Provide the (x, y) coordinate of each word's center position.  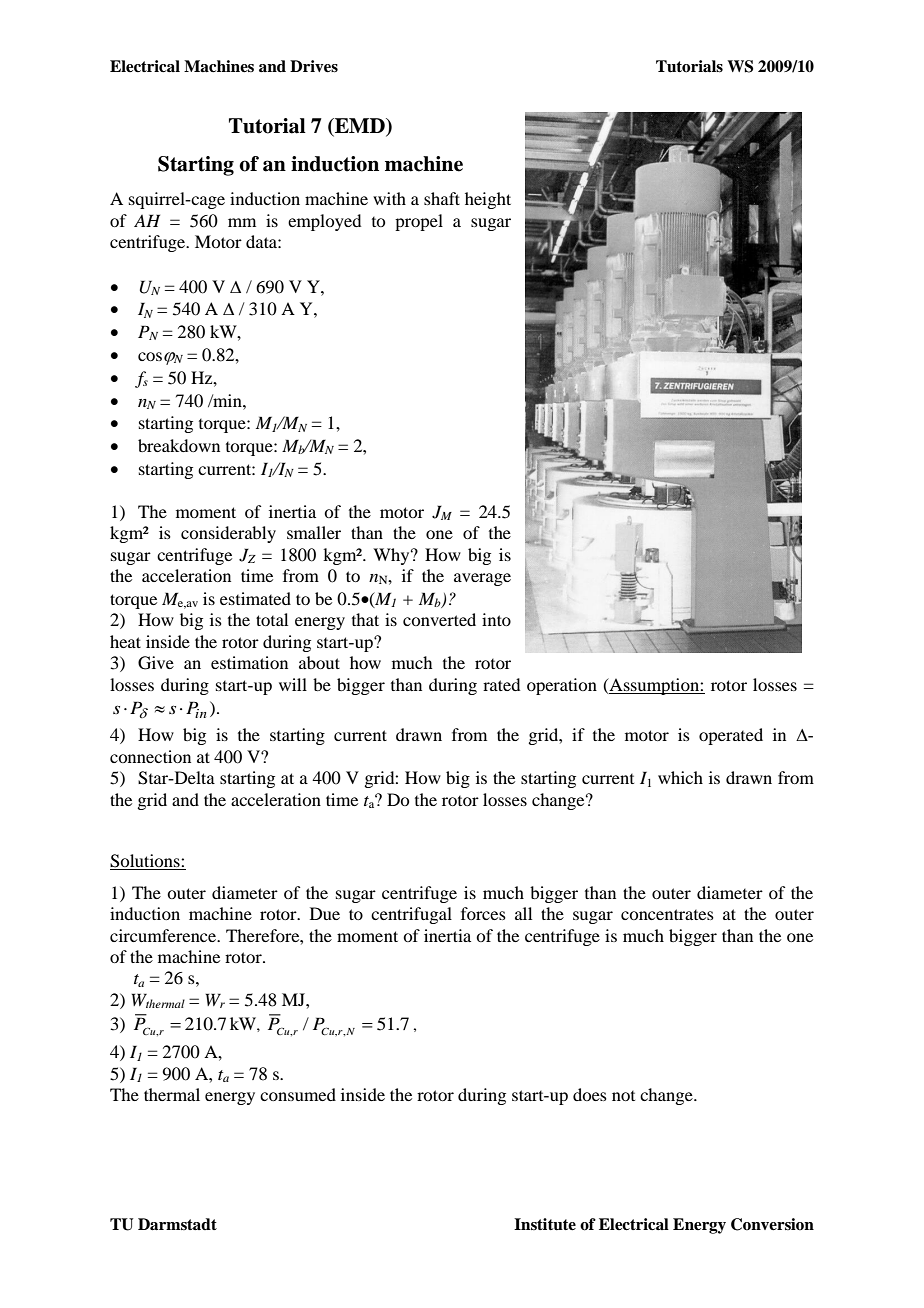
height (488, 200)
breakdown (179, 445)
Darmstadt (177, 1224)
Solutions (146, 861)
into (496, 619)
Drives (314, 66)
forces (483, 913)
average (482, 579)
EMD (360, 127)
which (680, 777)
